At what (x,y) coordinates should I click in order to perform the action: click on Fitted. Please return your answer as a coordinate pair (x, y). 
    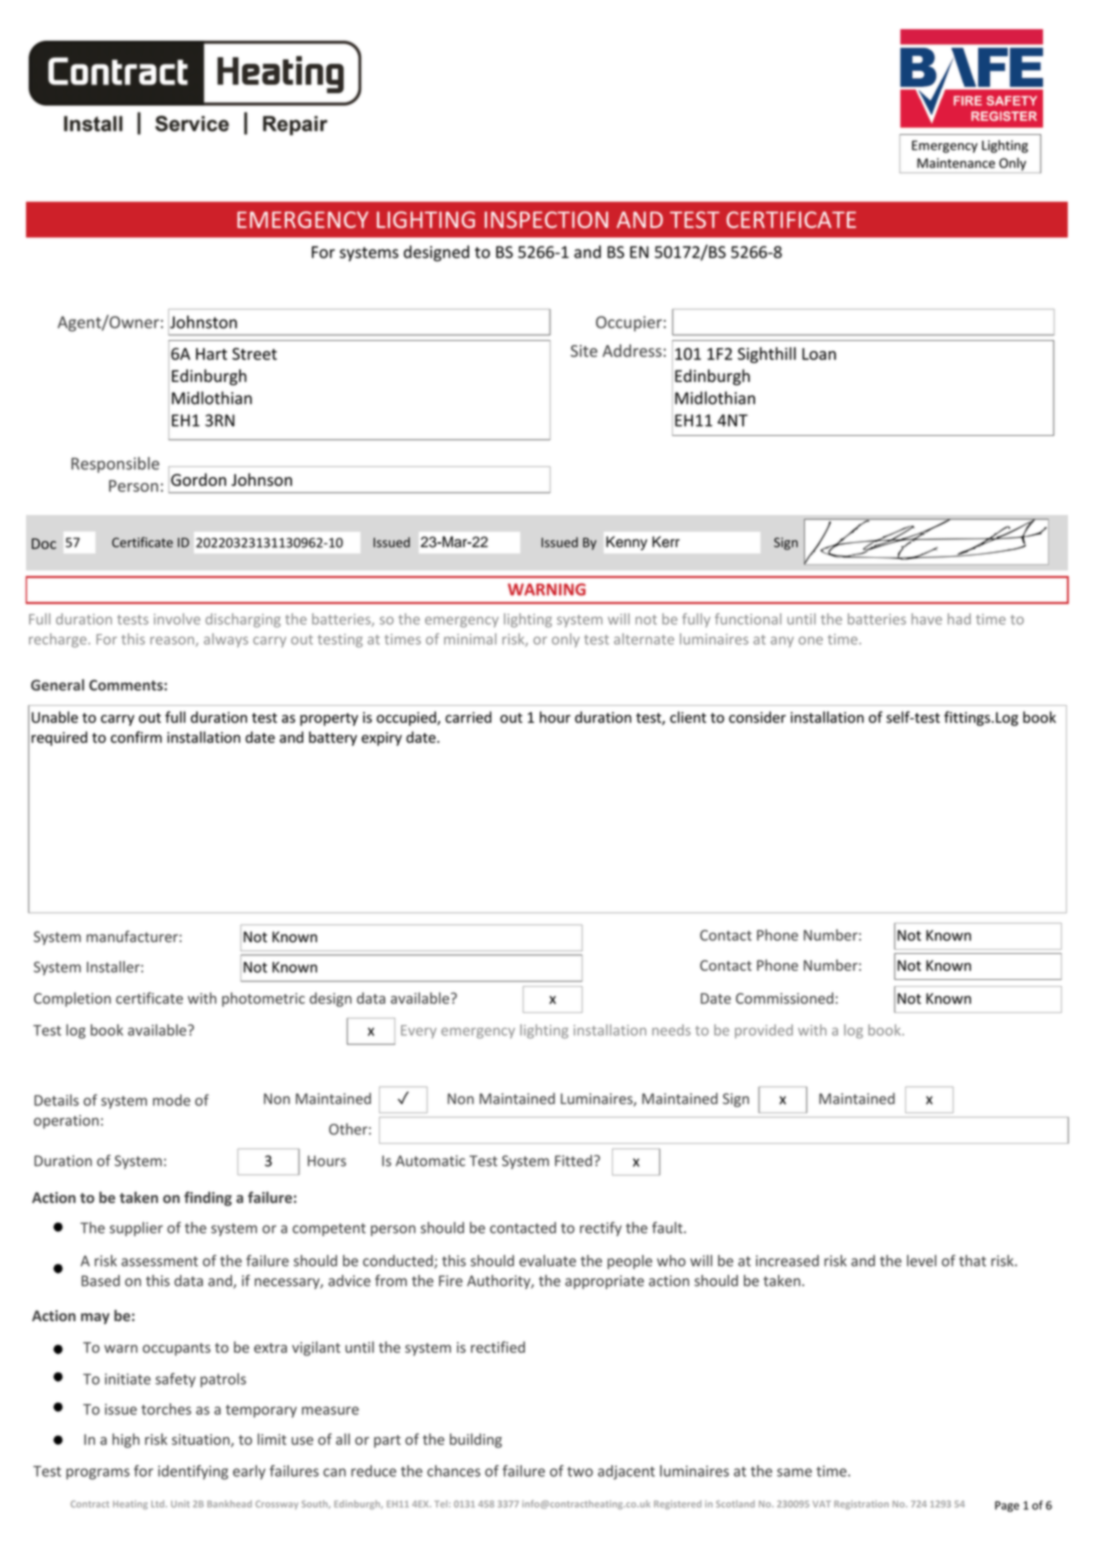
    Looking at the image, I should click on (573, 1161).
